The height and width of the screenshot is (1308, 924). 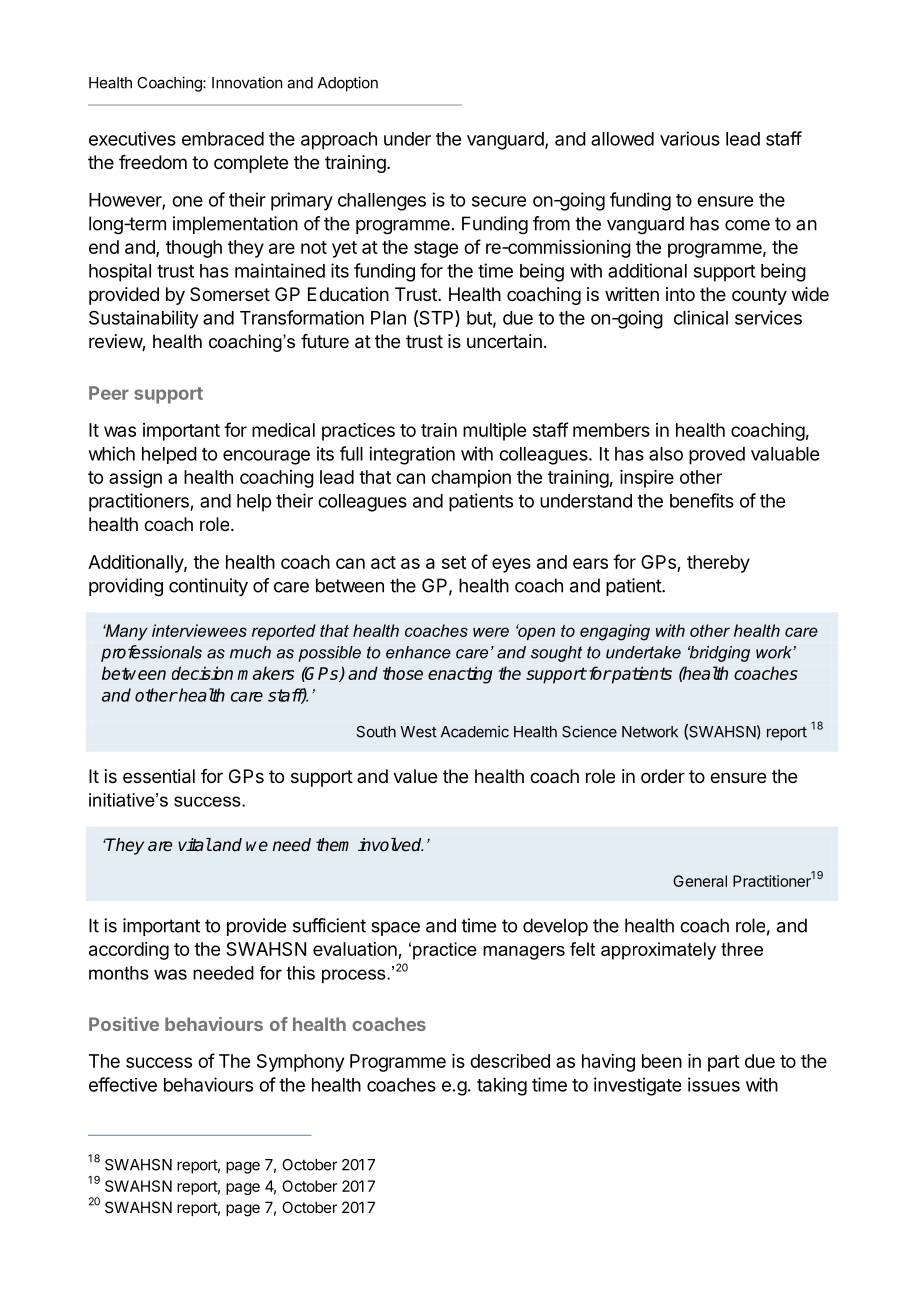 What do you see at coordinates (143, 319) in the screenshot?
I see `Sustainability` at bounding box center [143, 319].
